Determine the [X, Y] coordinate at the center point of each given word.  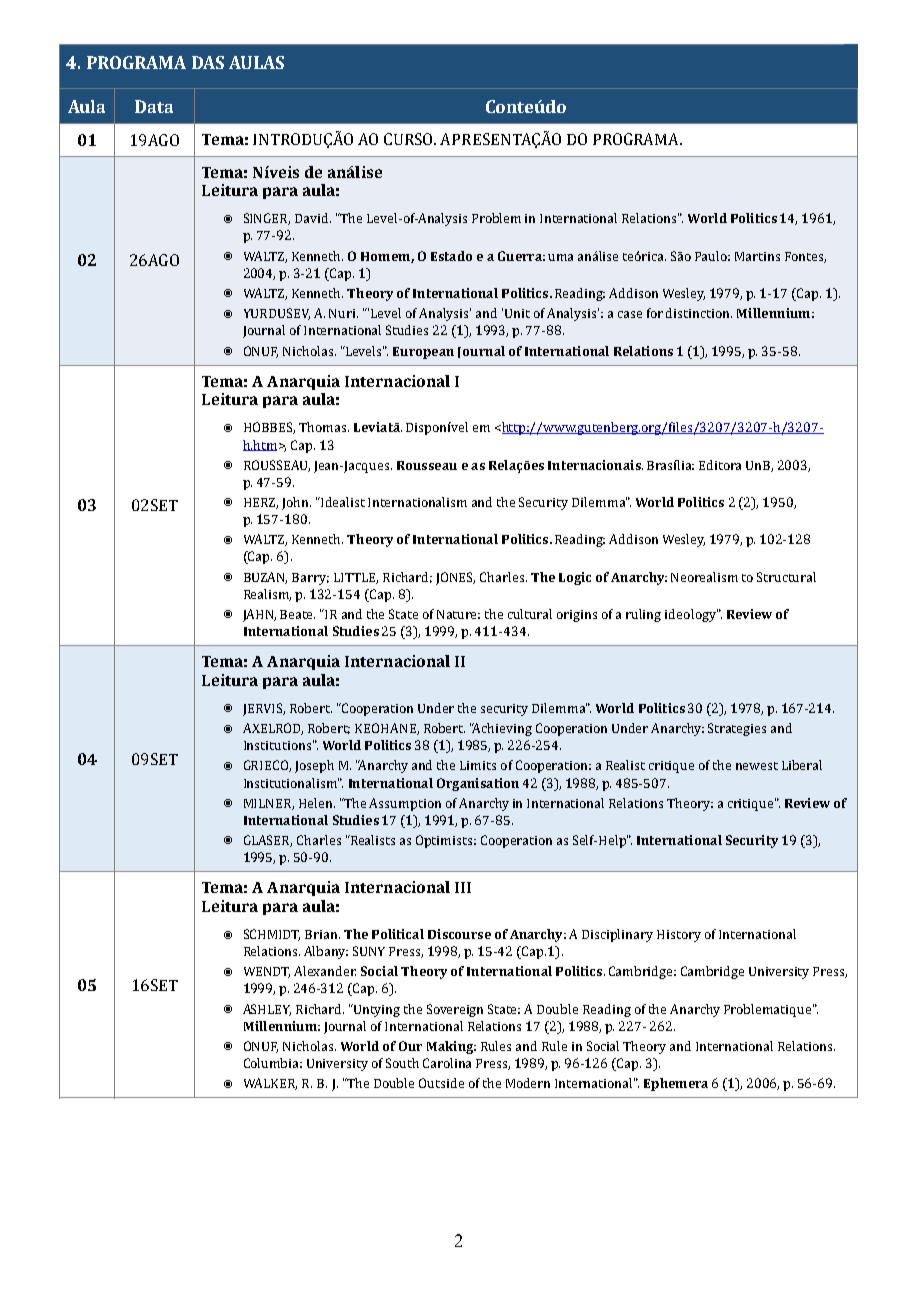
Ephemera [676, 1084]
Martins [757, 256]
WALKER [270, 1084]
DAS [208, 62]
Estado [451, 256]
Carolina [447, 1063]
